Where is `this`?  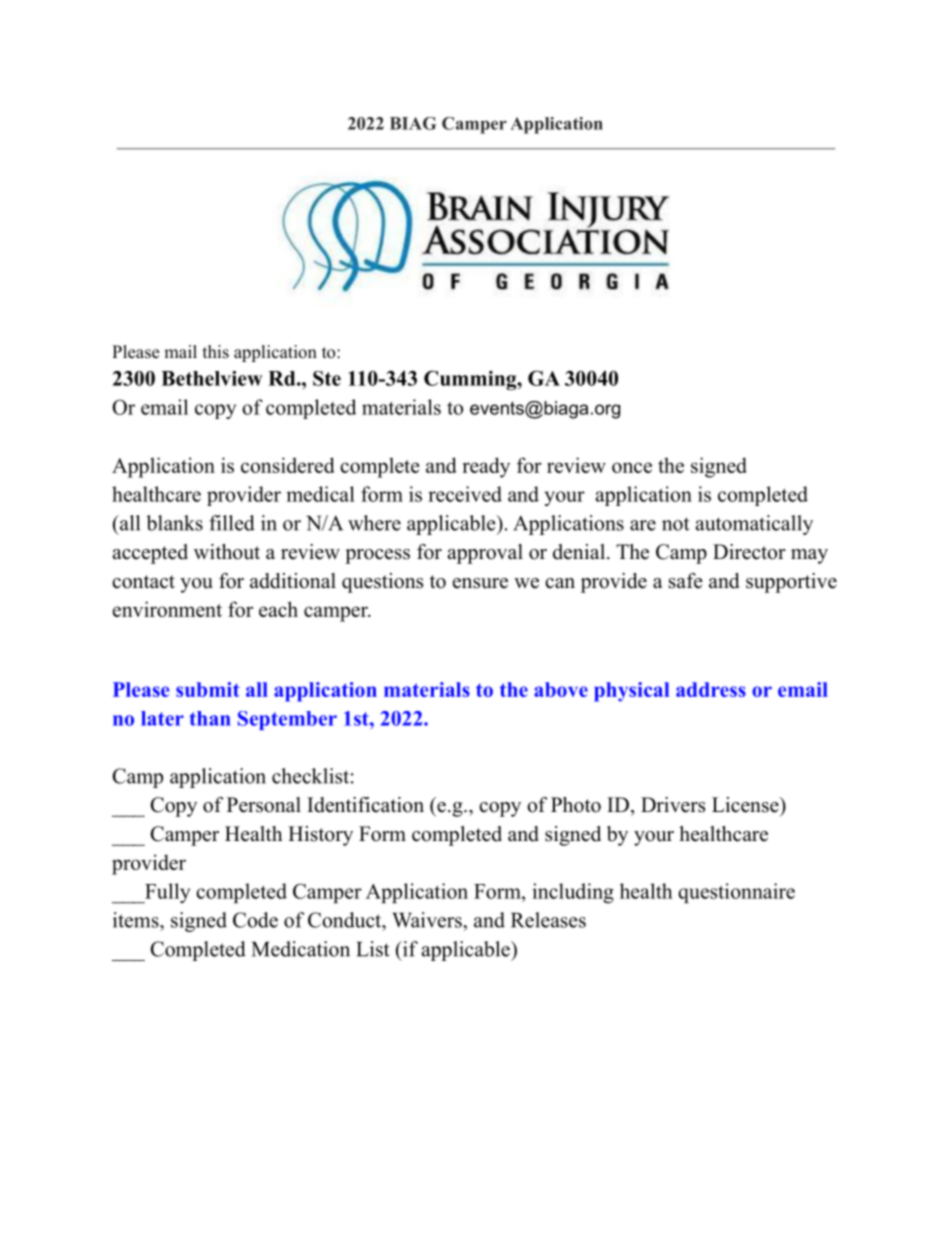
this is located at coordinates (216, 352).
